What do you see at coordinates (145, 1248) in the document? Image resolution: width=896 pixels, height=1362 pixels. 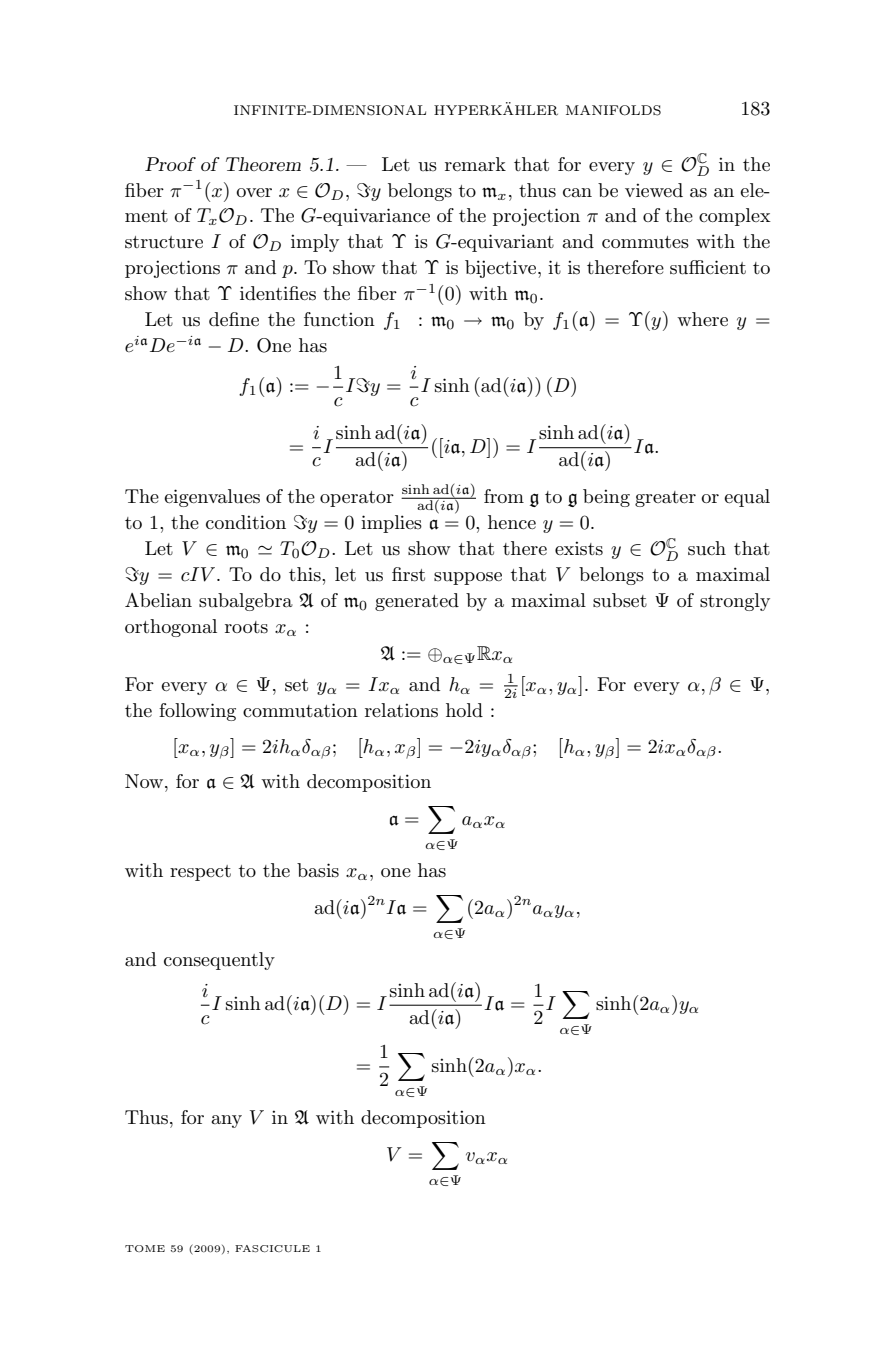 I see `TOME` at bounding box center [145, 1248].
